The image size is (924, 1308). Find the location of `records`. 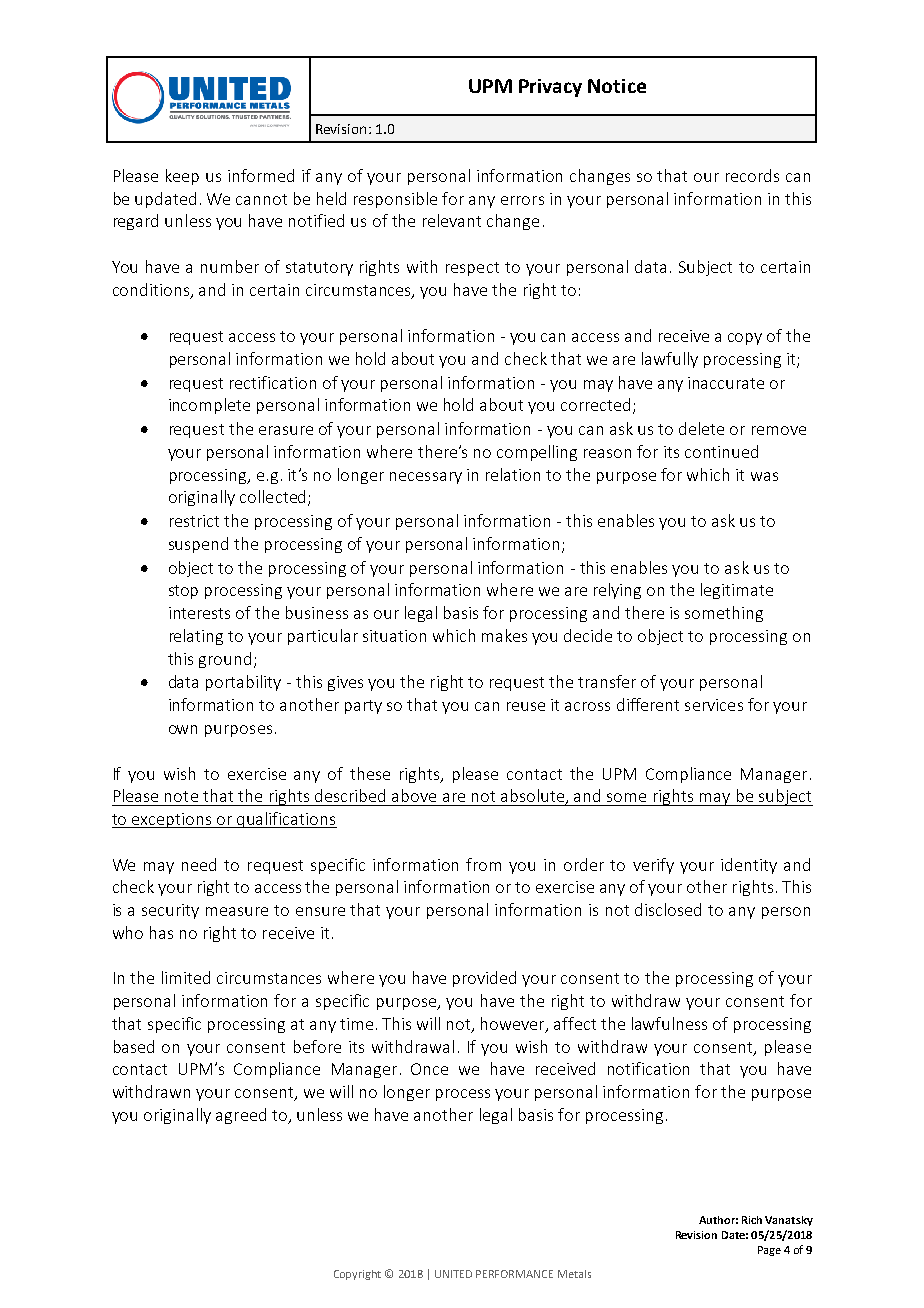

records is located at coordinates (752, 175).
